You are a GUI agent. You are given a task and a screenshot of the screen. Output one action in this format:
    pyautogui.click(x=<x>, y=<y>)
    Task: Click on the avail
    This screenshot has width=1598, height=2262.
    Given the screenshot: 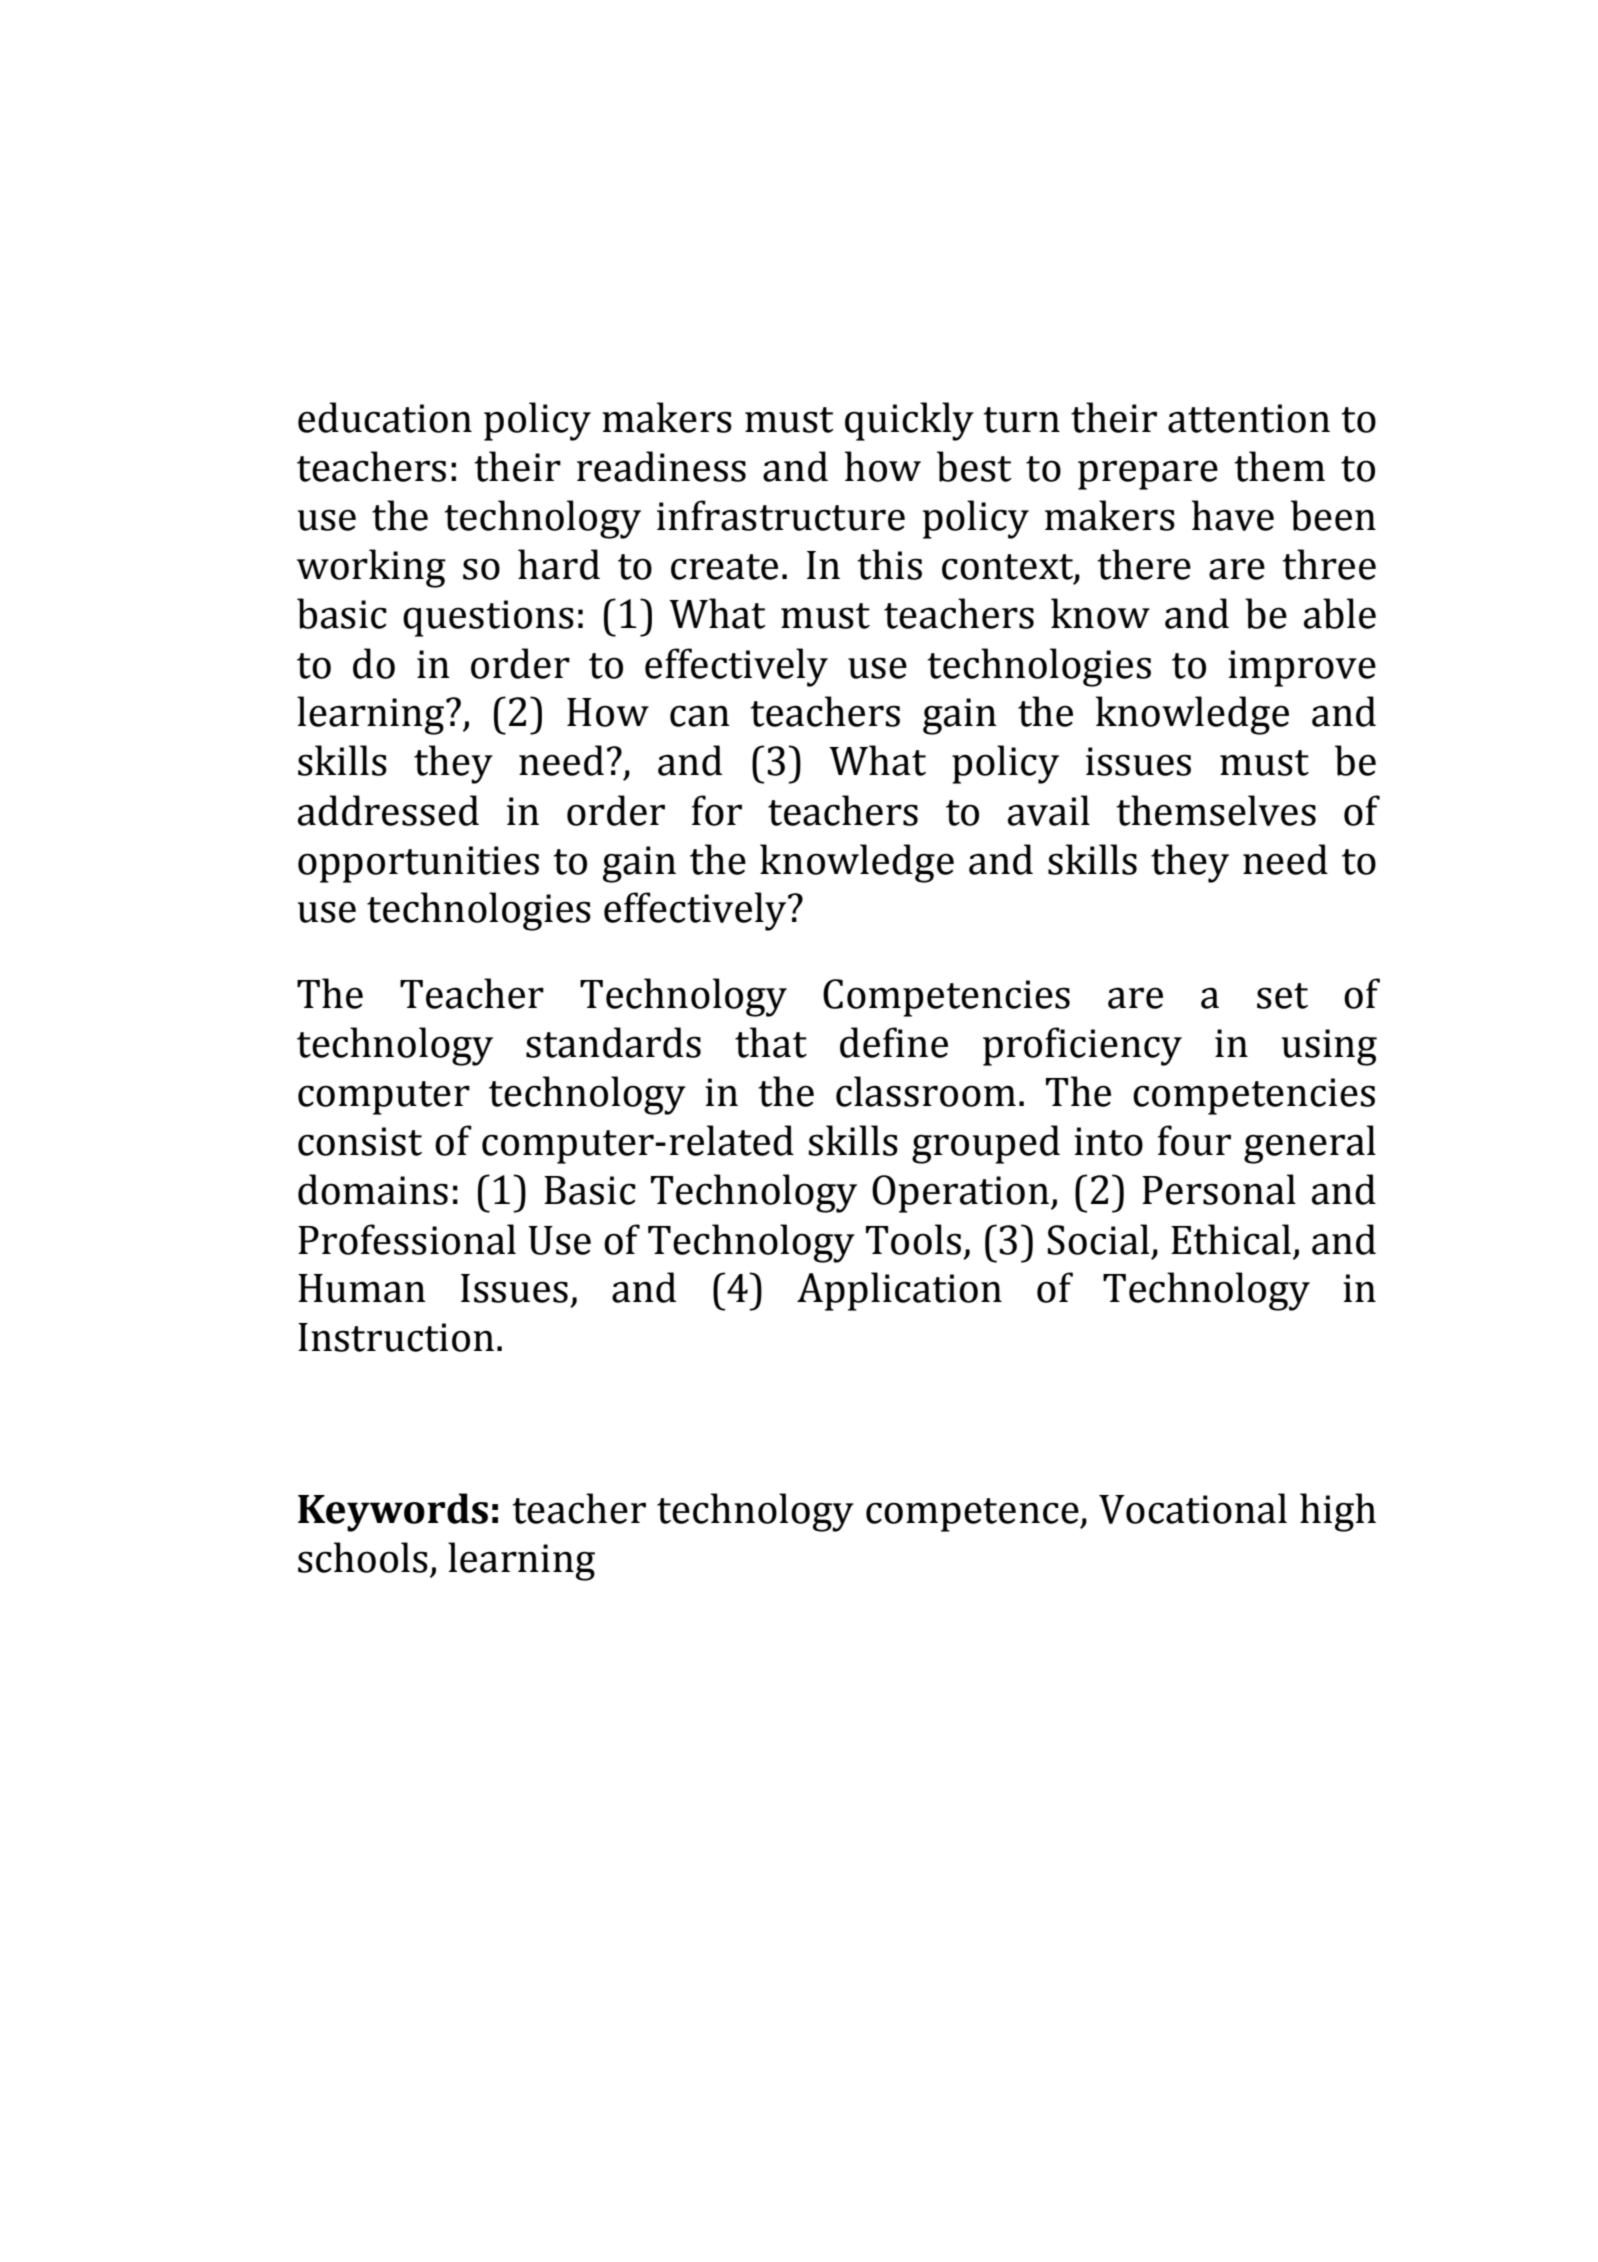 What is the action you would take?
    pyautogui.click(x=1049, y=810)
